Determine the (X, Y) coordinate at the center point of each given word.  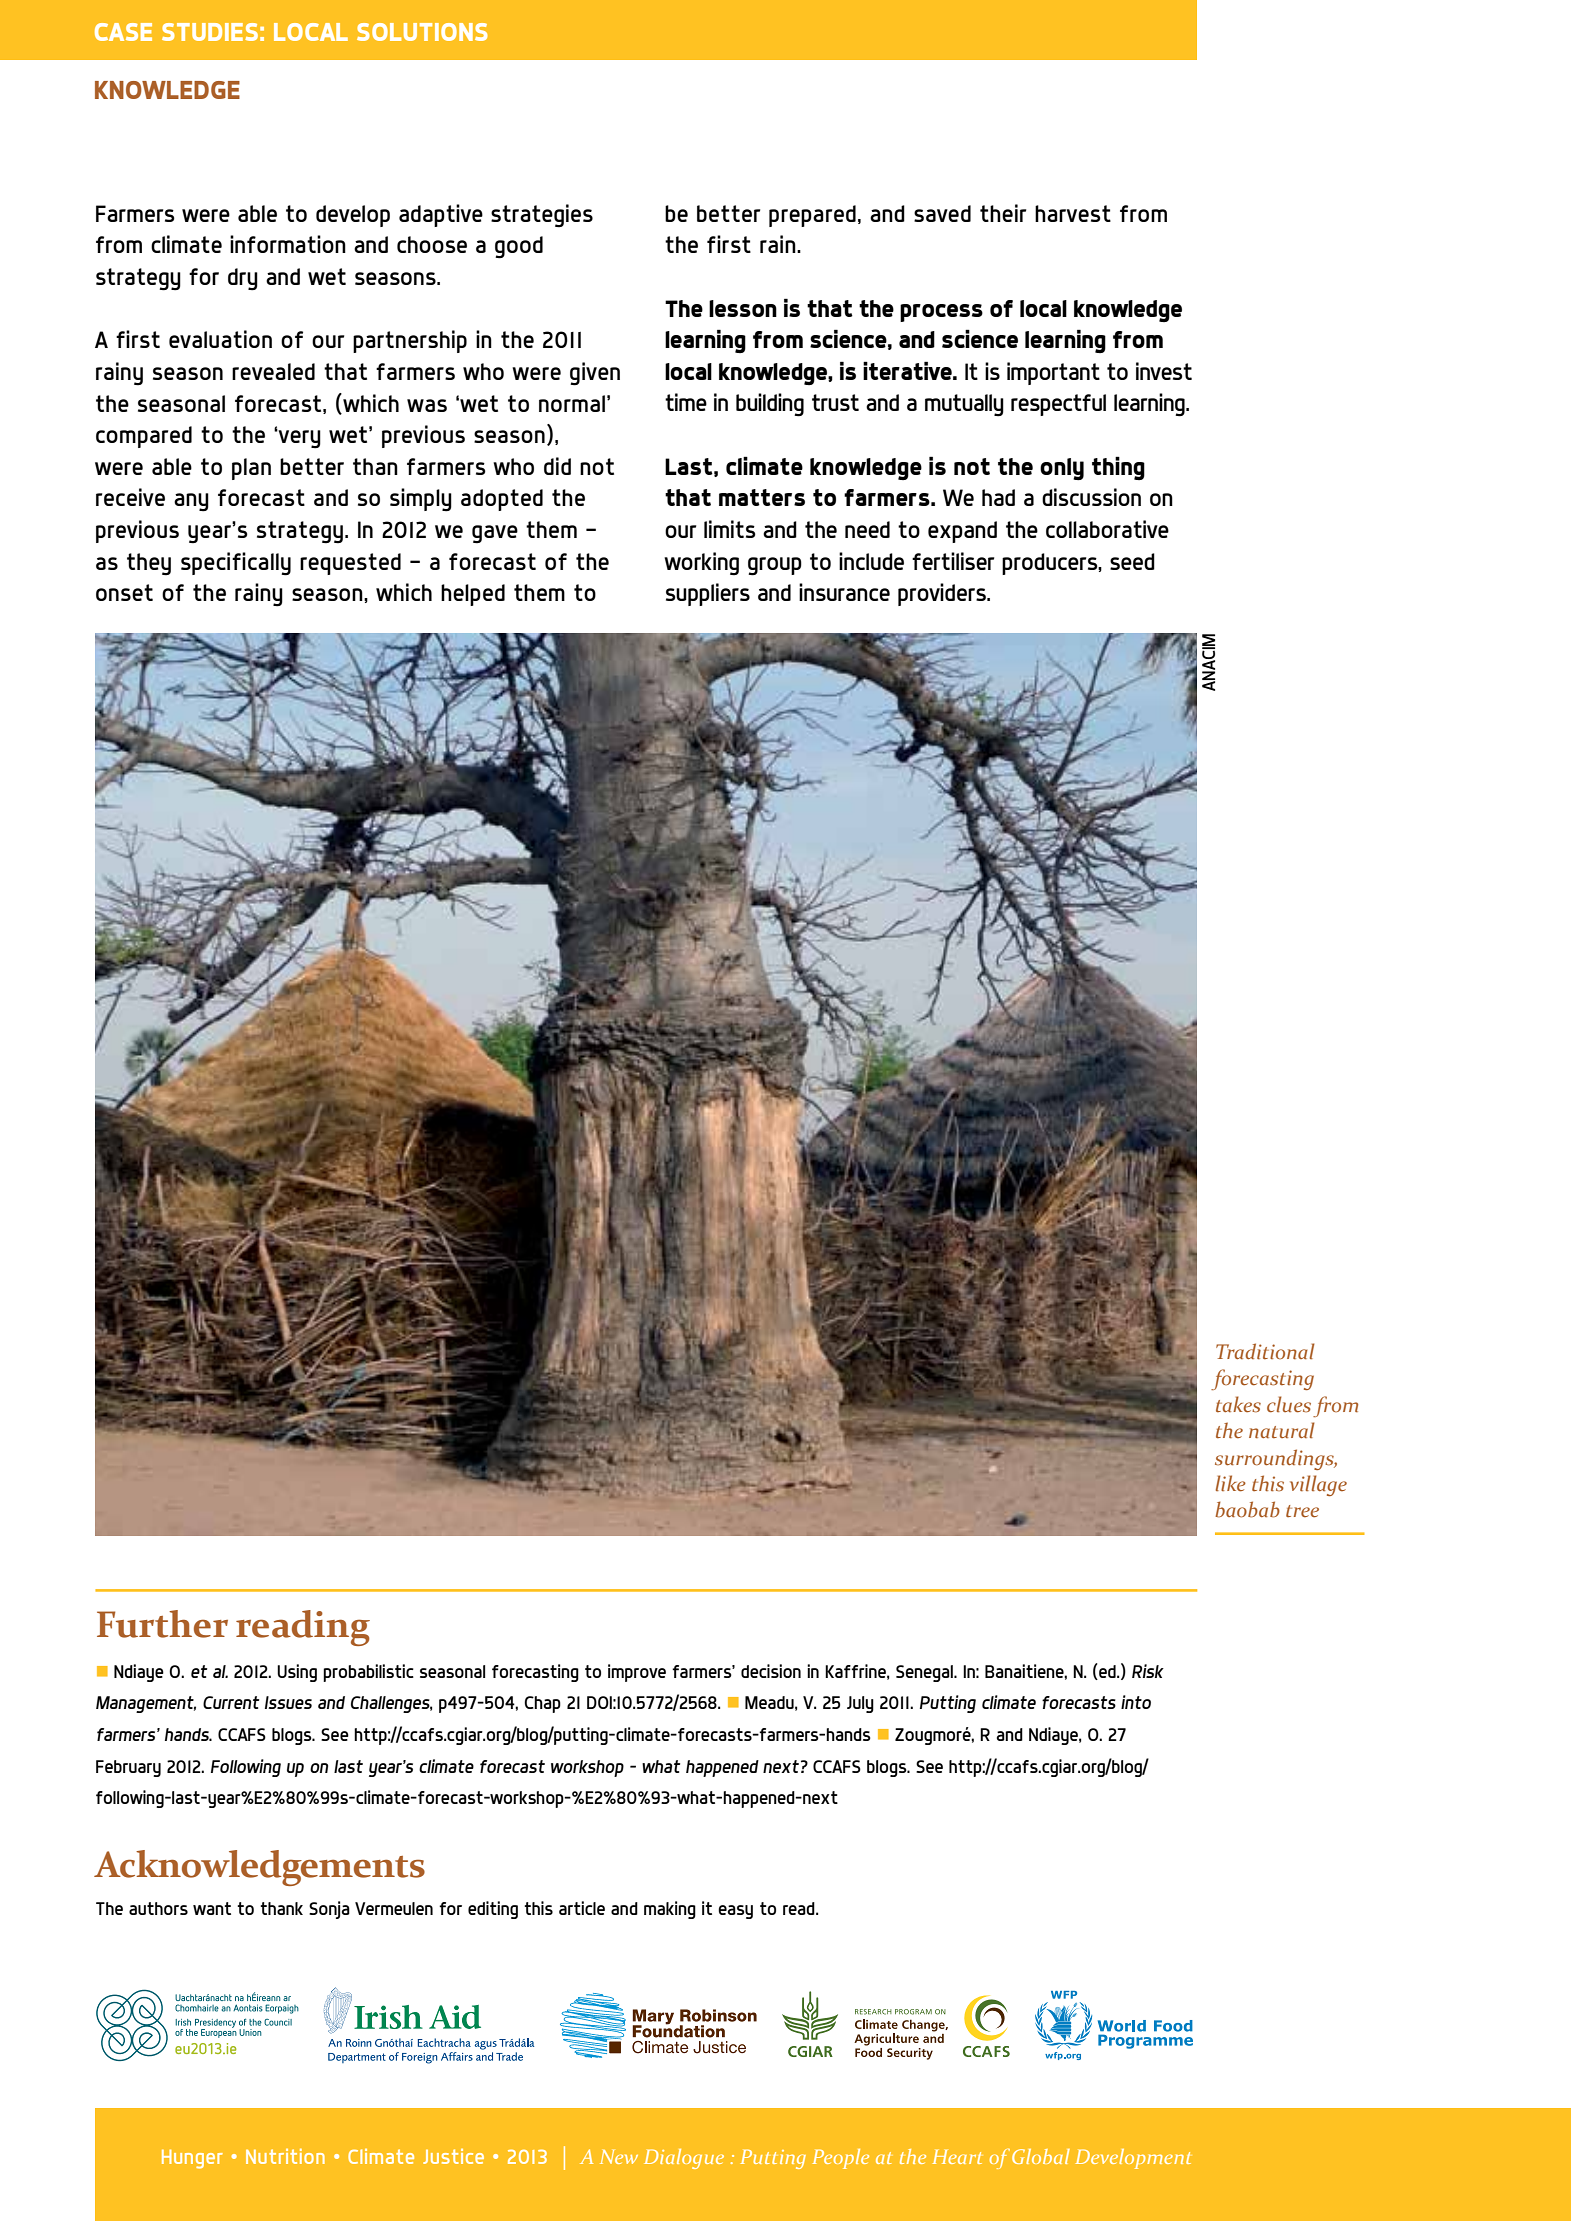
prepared (812, 216)
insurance (844, 592)
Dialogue (684, 2159)
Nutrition (285, 2156)
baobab (1247, 1509)
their (1003, 213)
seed (1132, 561)
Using (297, 1673)
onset (124, 592)
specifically (236, 564)
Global (1041, 2156)
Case (123, 32)
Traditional (1265, 1351)
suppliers (708, 594)
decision (771, 1671)
